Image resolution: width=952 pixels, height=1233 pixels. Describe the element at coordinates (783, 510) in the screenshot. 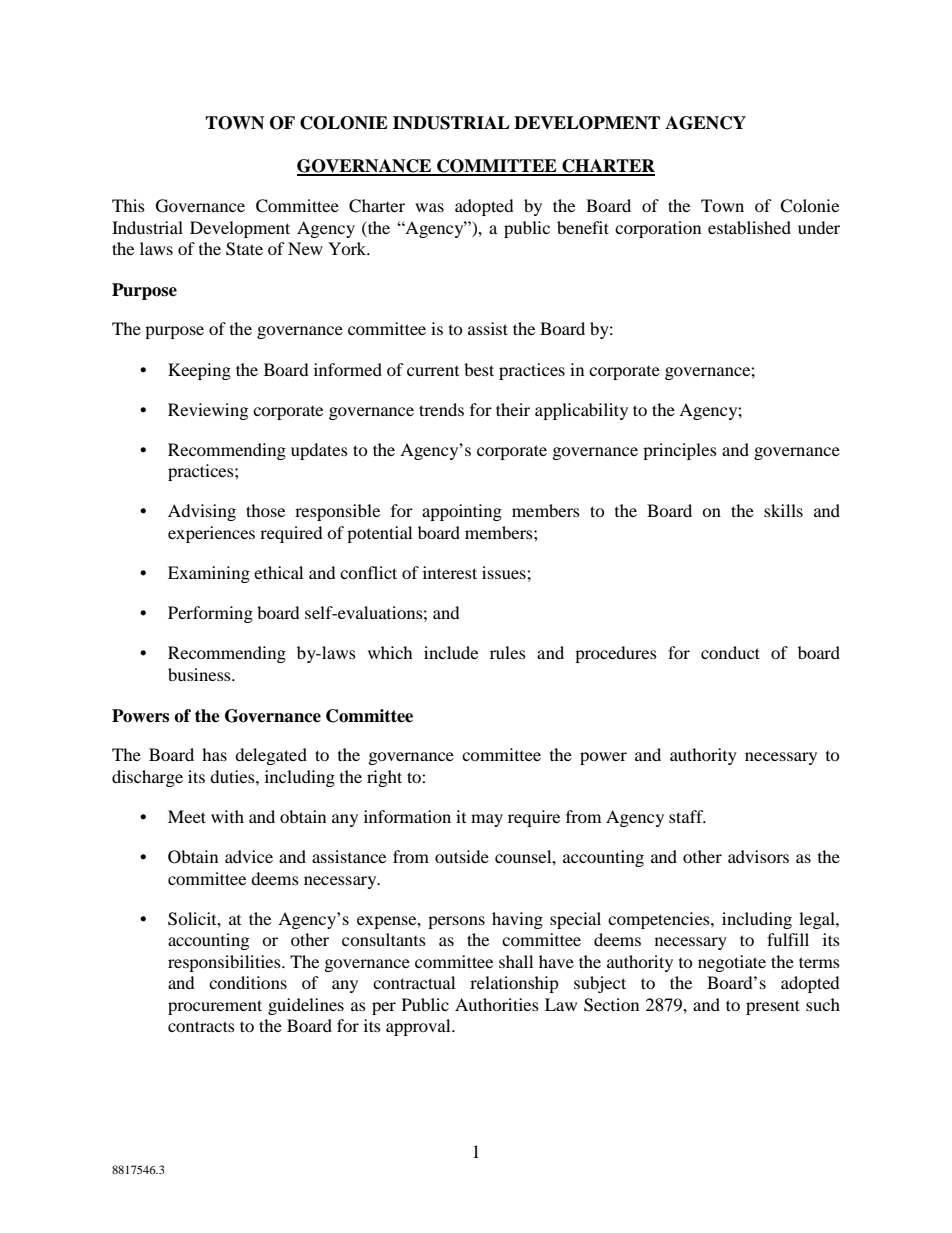

I see `skills` at that location.
